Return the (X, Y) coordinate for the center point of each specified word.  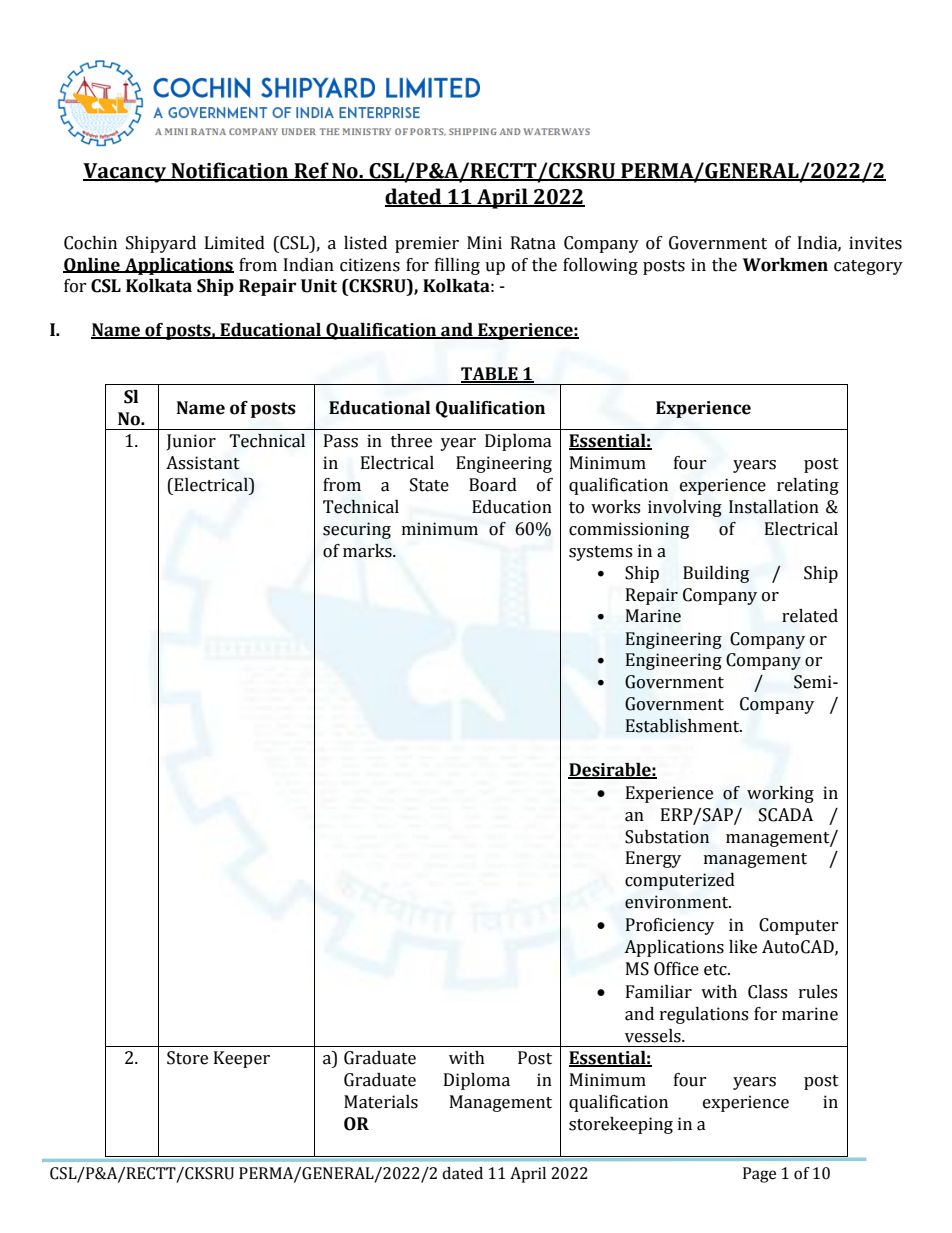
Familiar (659, 992)
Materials (381, 1102)
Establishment (683, 725)
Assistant (203, 463)
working (780, 794)
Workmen (785, 265)
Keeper (242, 1059)
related (810, 616)
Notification (230, 171)
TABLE (490, 374)
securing (357, 530)
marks (368, 551)
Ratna (533, 243)
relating (808, 486)
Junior (191, 442)
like (743, 947)
